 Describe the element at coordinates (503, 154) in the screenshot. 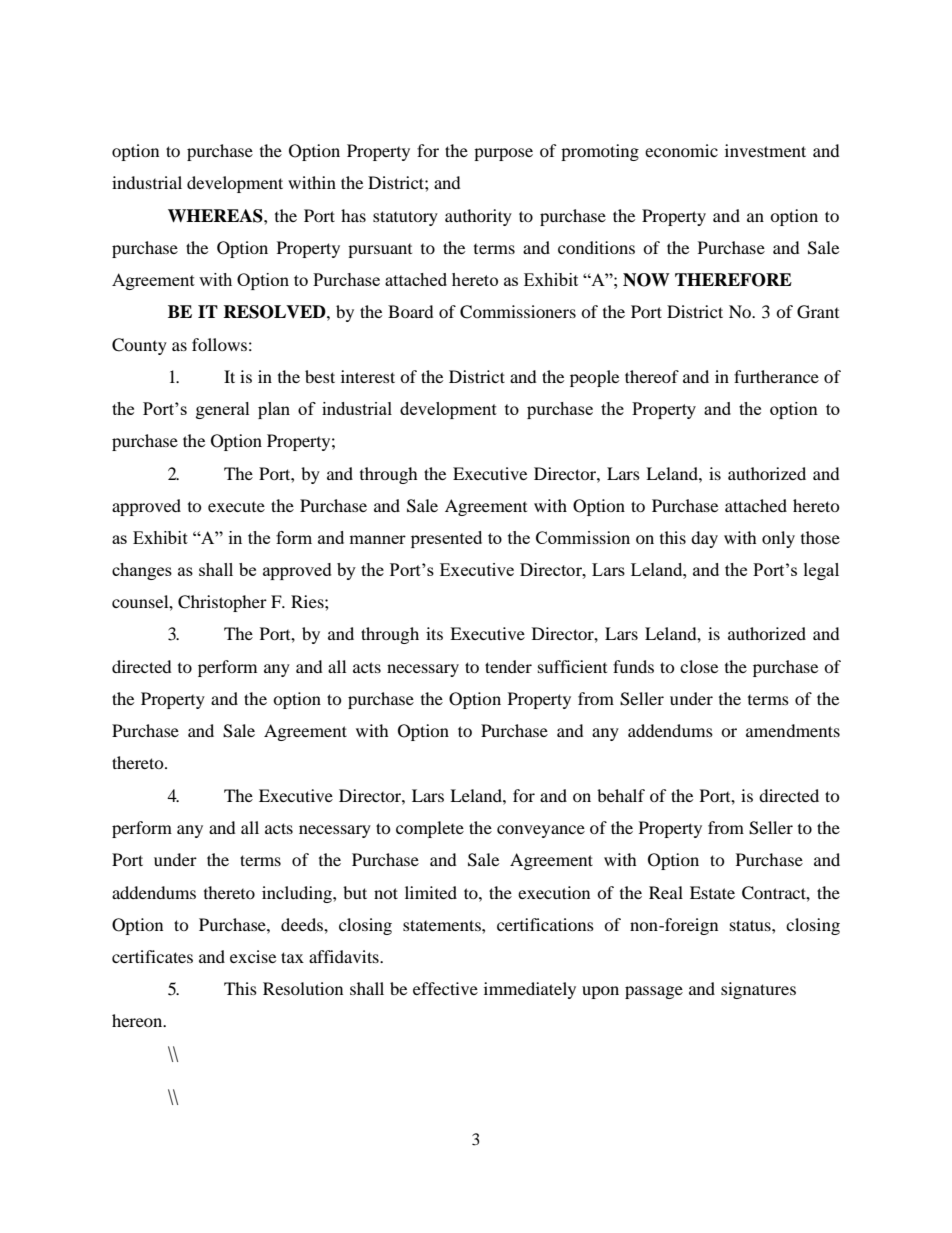

I see `purpose` at that location.
